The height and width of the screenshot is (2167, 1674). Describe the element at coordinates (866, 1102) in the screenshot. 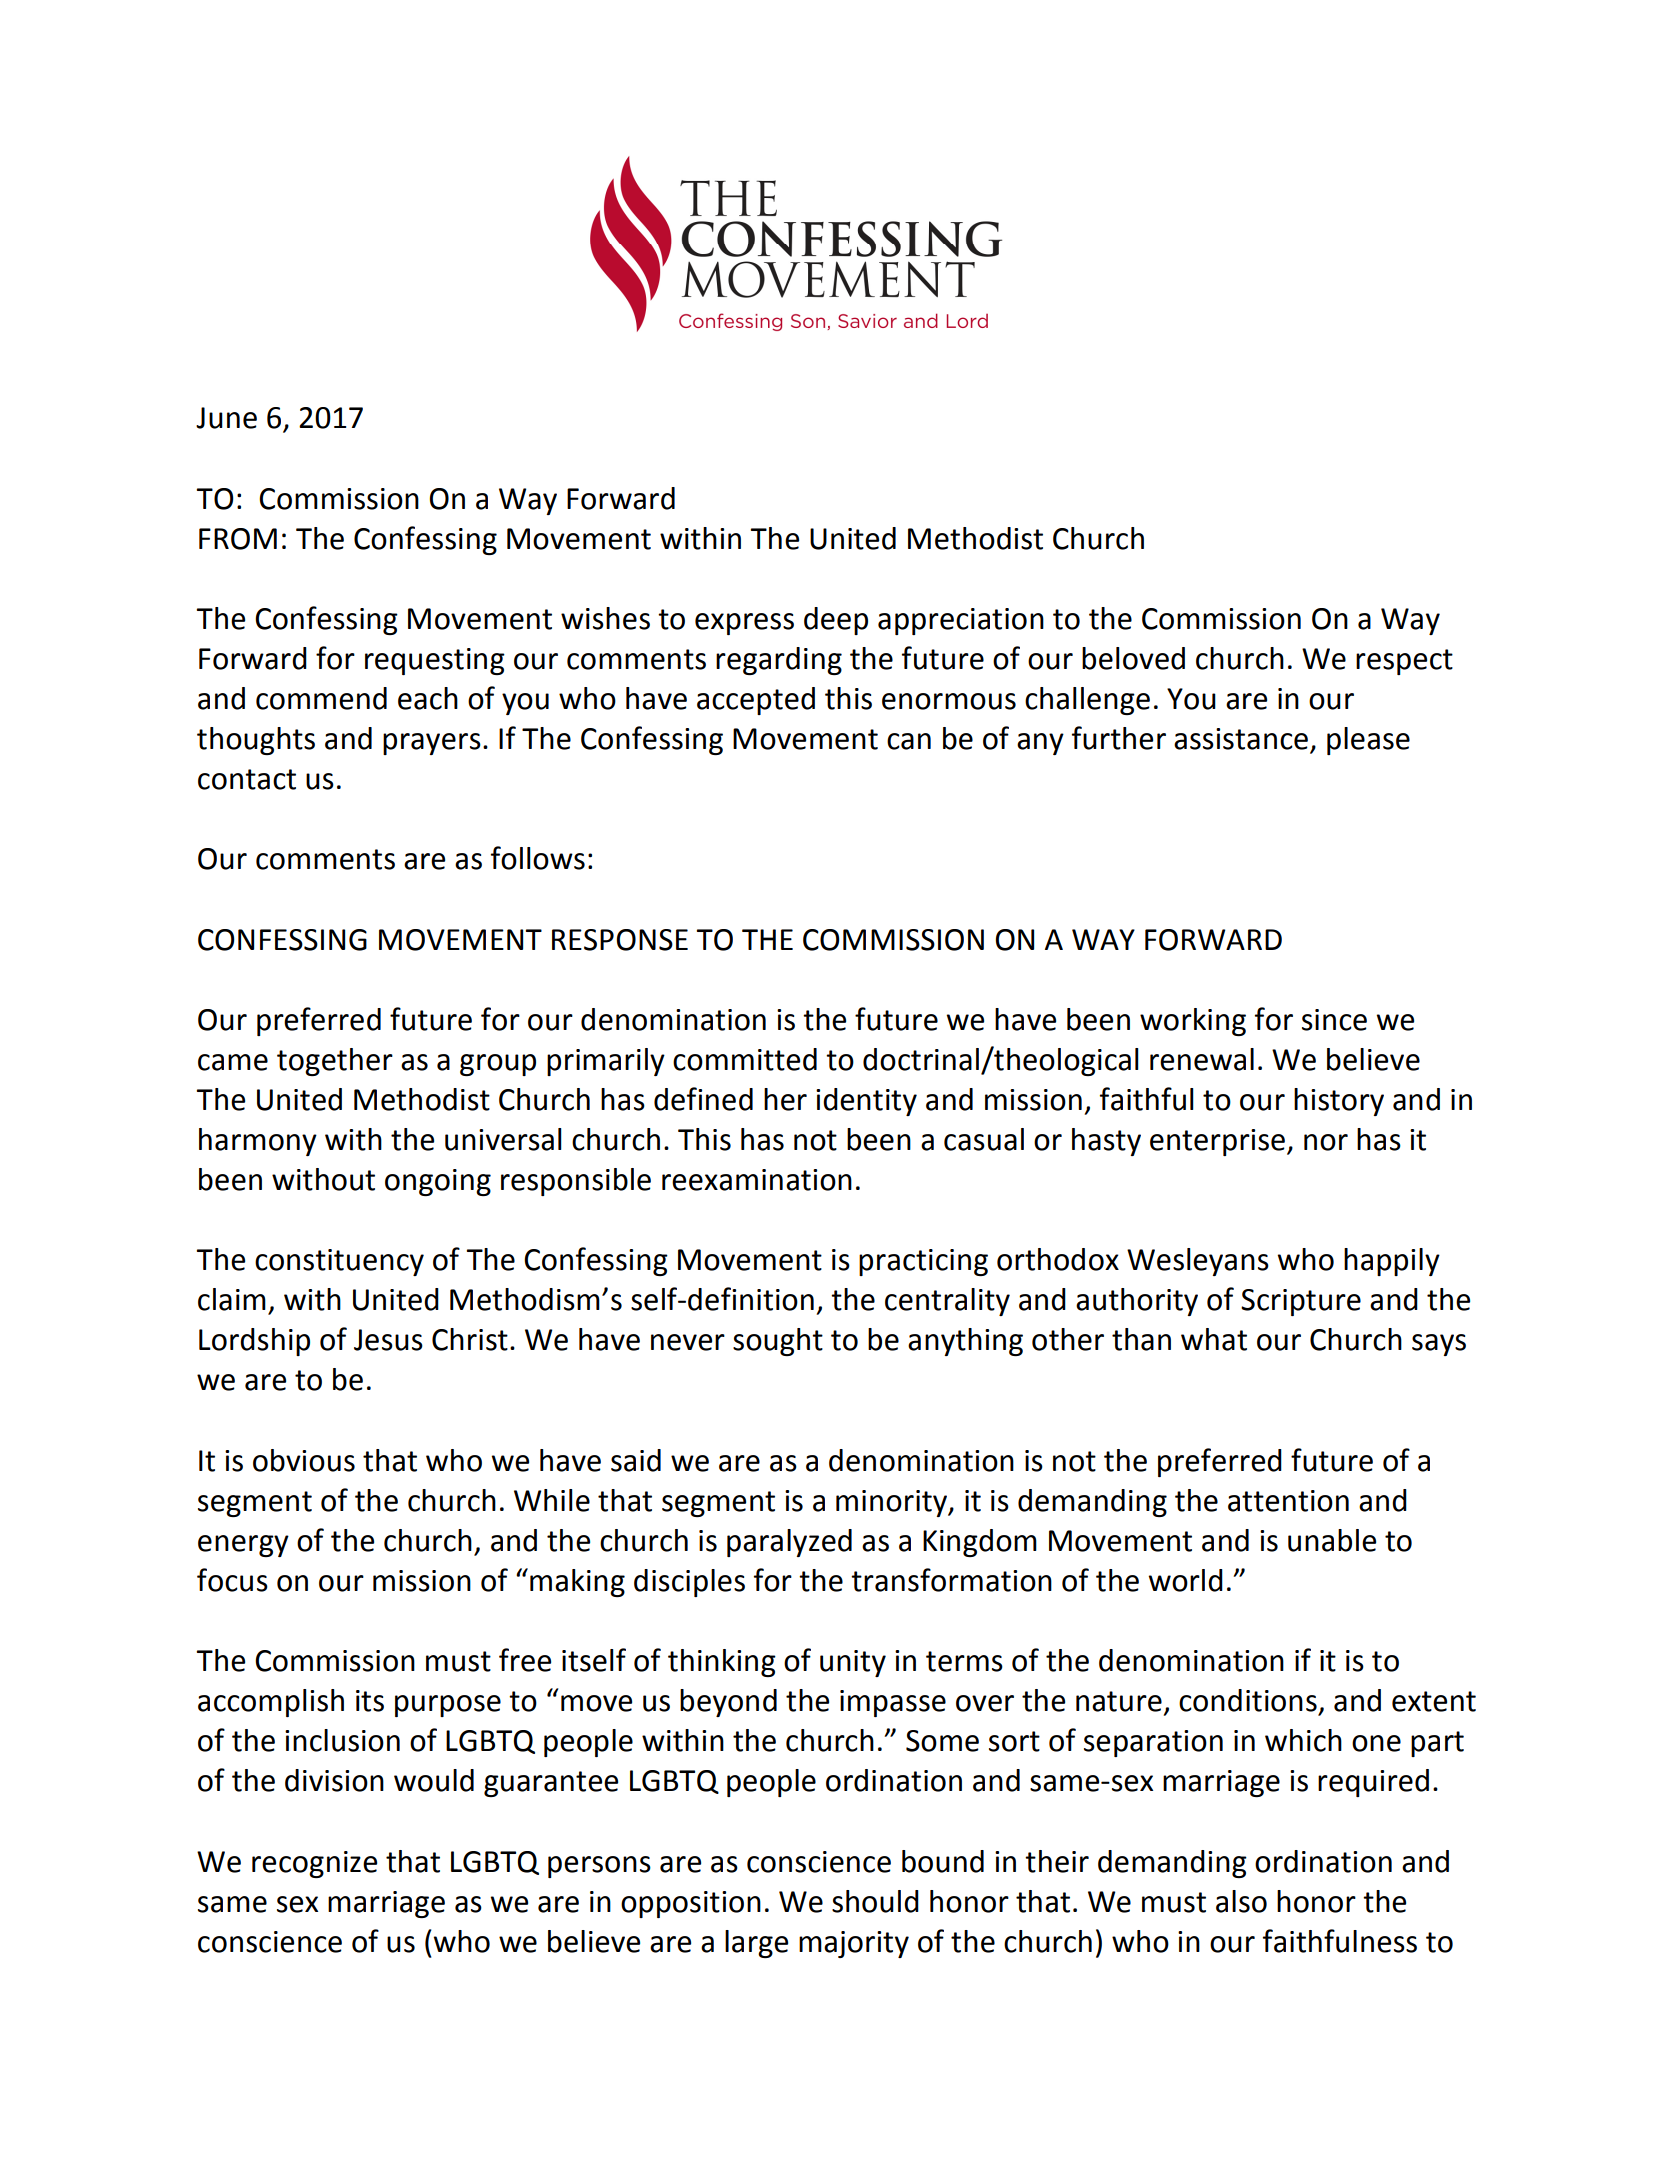

I see `identity` at that location.
